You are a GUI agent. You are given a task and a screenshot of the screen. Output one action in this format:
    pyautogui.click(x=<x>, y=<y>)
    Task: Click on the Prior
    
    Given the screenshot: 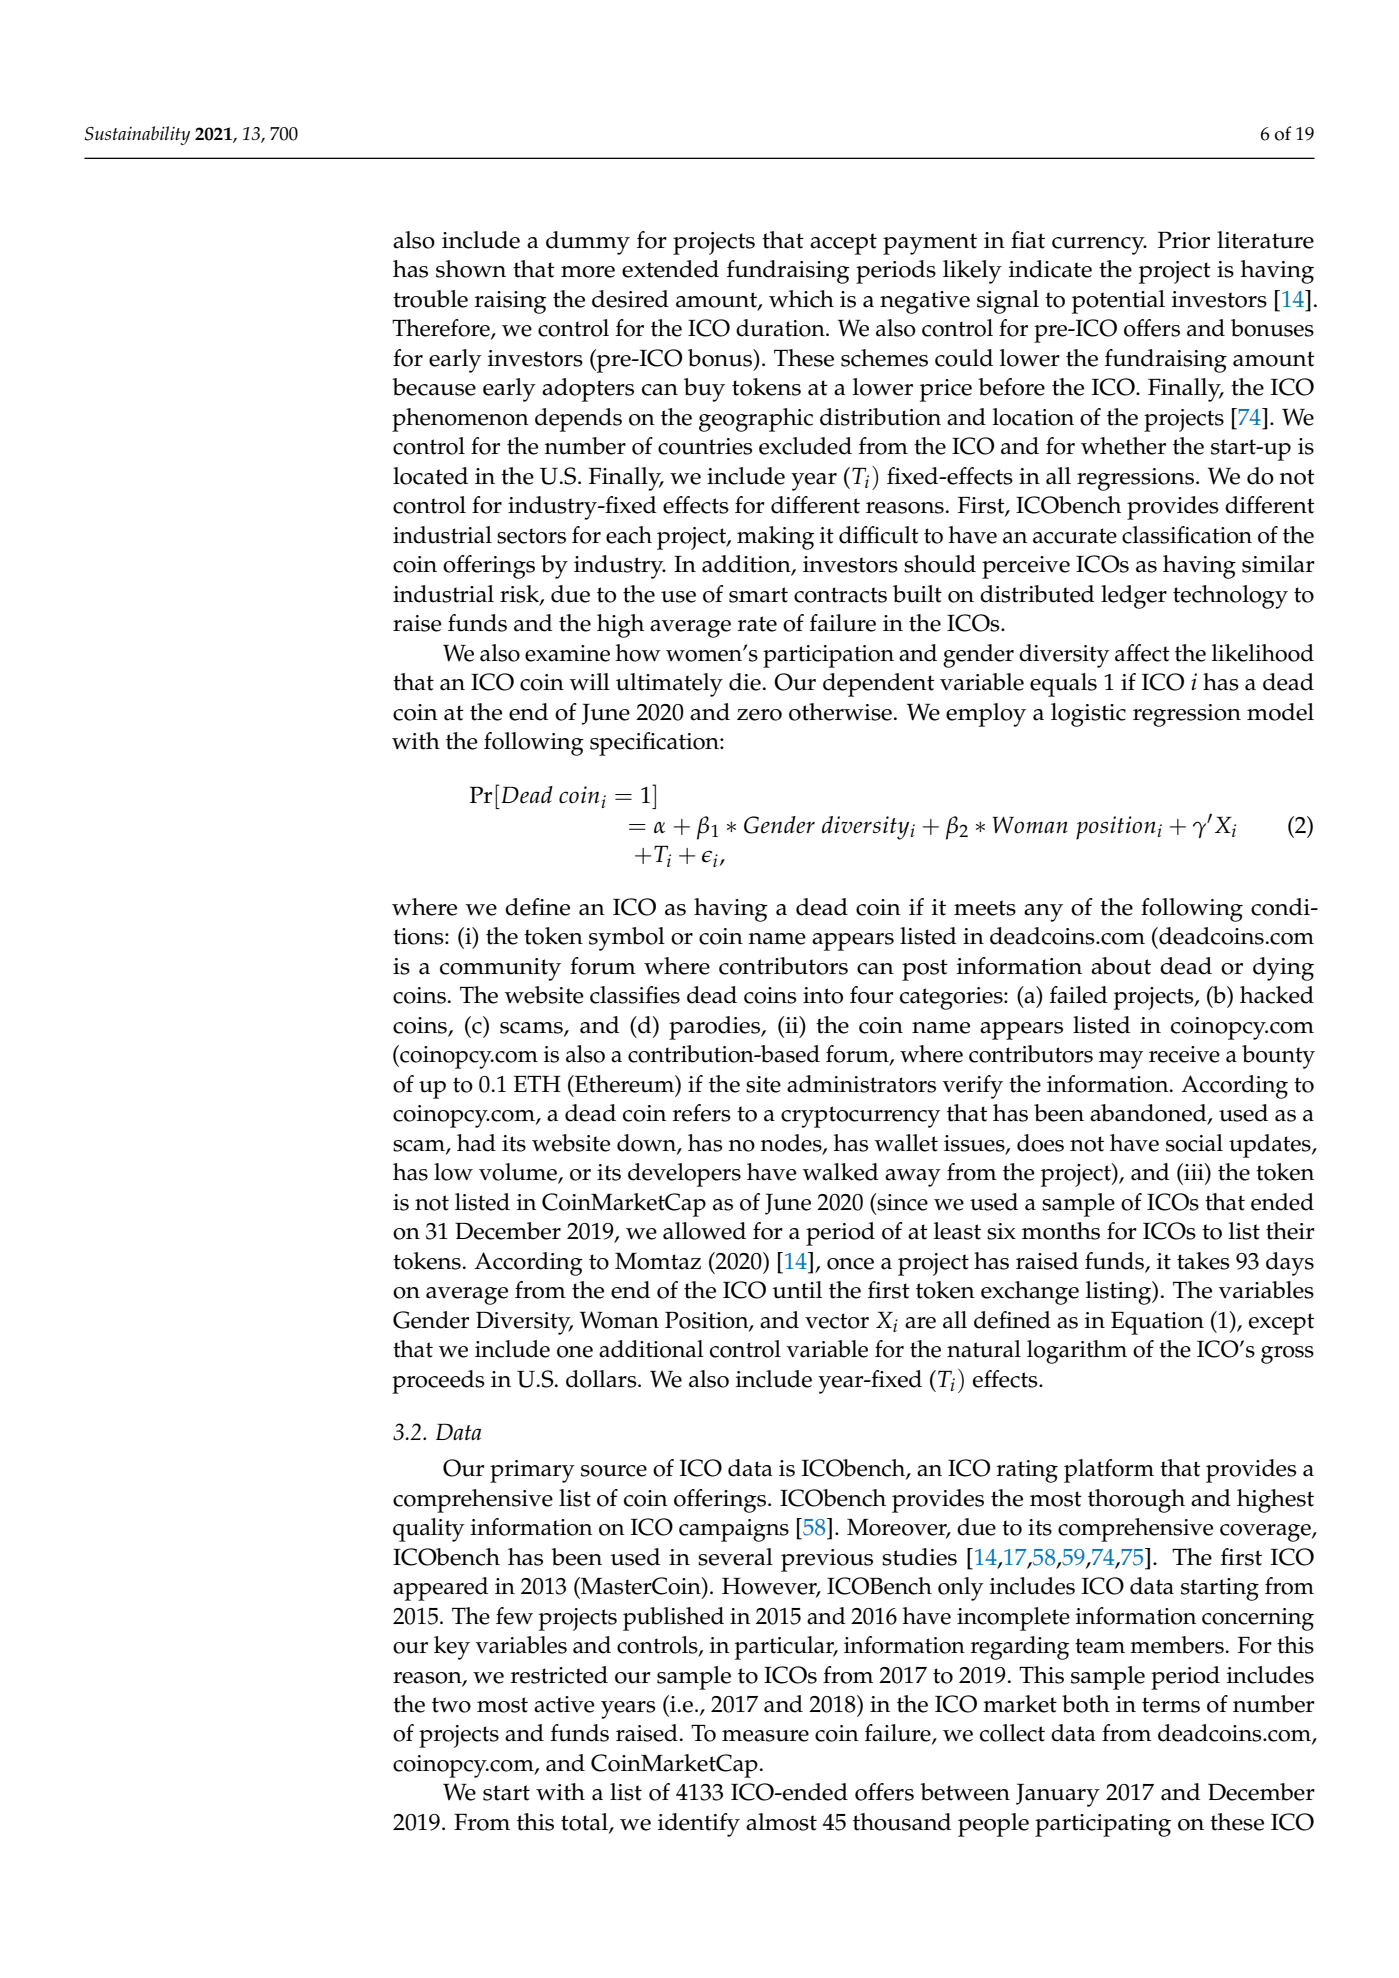 What is the action you would take?
    pyautogui.click(x=1184, y=240)
